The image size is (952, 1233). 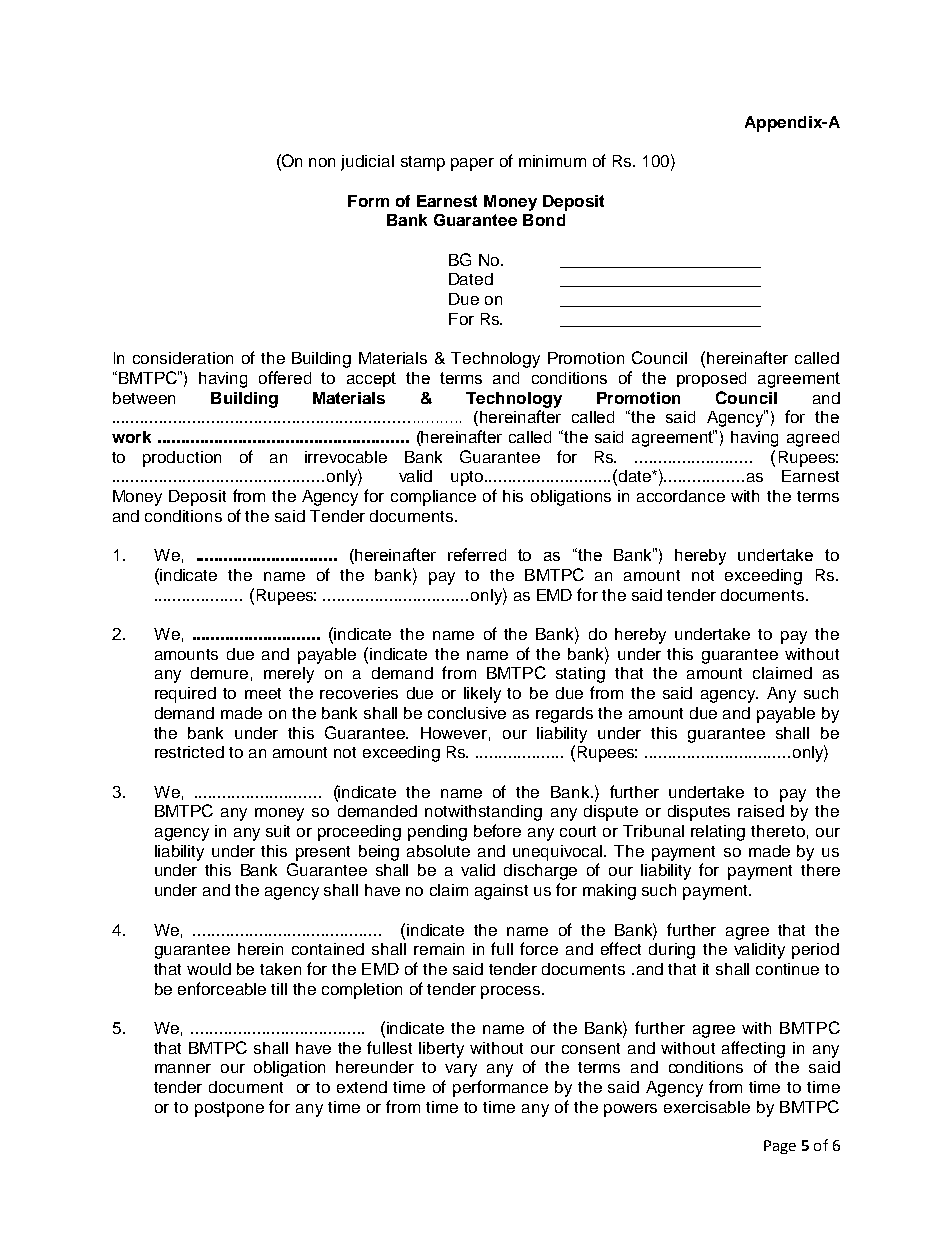 I want to click on minimum, so click(x=552, y=161).
